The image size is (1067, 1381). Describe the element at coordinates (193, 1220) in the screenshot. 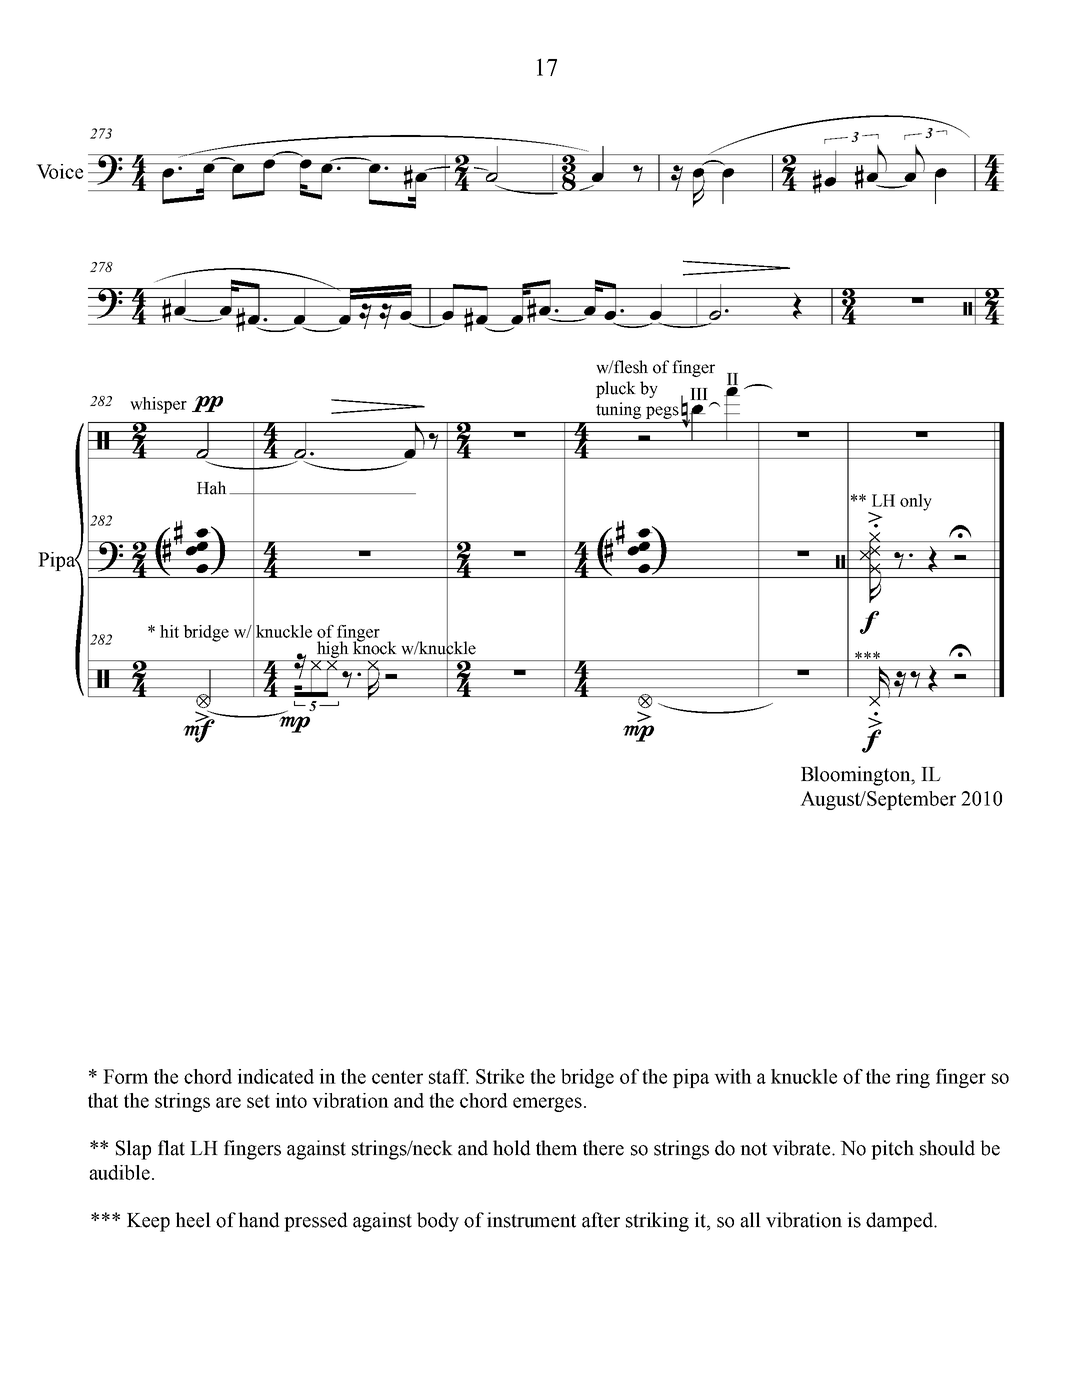

I see `heel` at that location.
